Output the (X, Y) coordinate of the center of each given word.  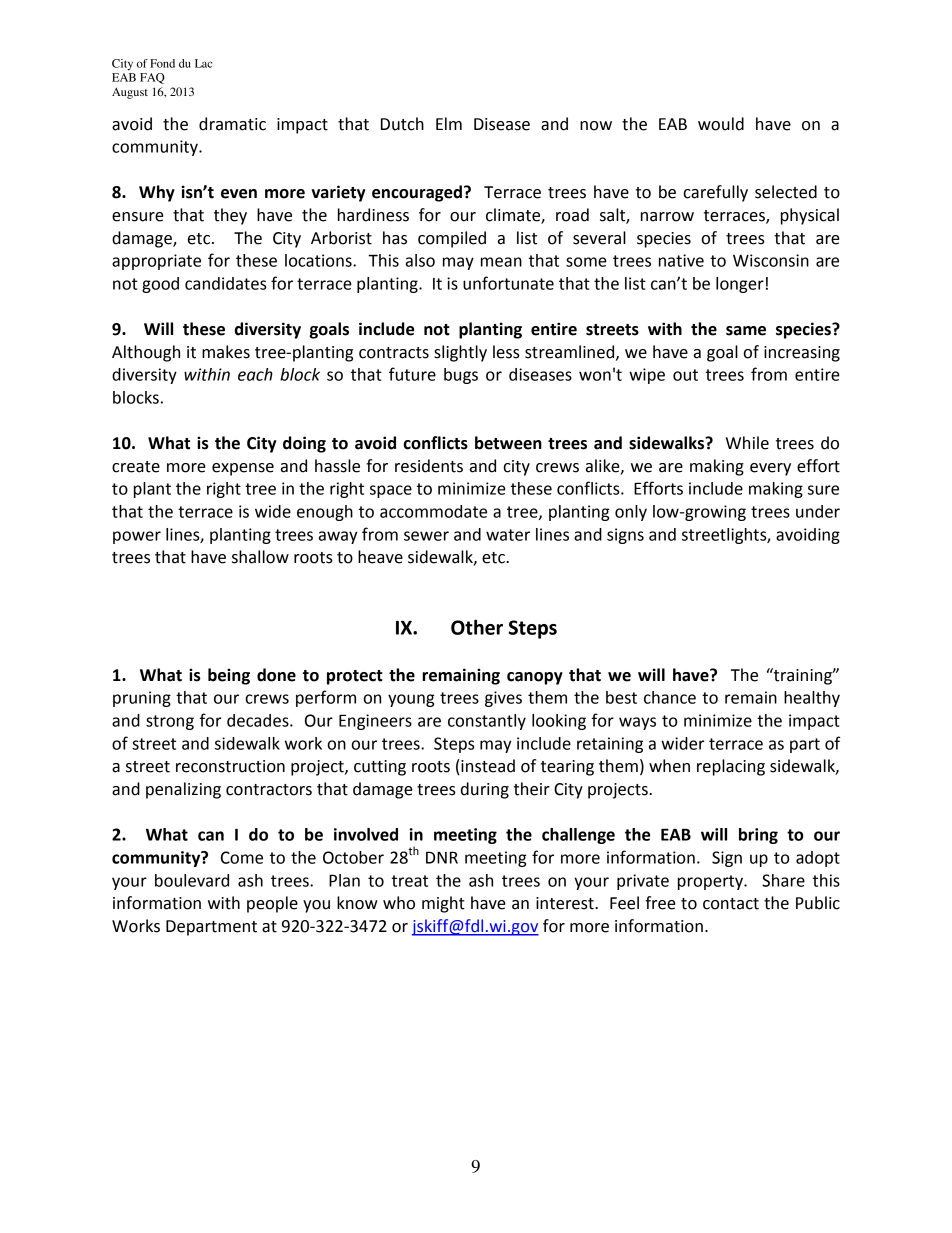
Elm (449, 123)
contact (731, 904)
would (721, 124)
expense (243, 469)
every (770, 469)
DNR (442, 857)
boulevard (192, 880)
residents (429, 466)
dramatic (232, 124)
